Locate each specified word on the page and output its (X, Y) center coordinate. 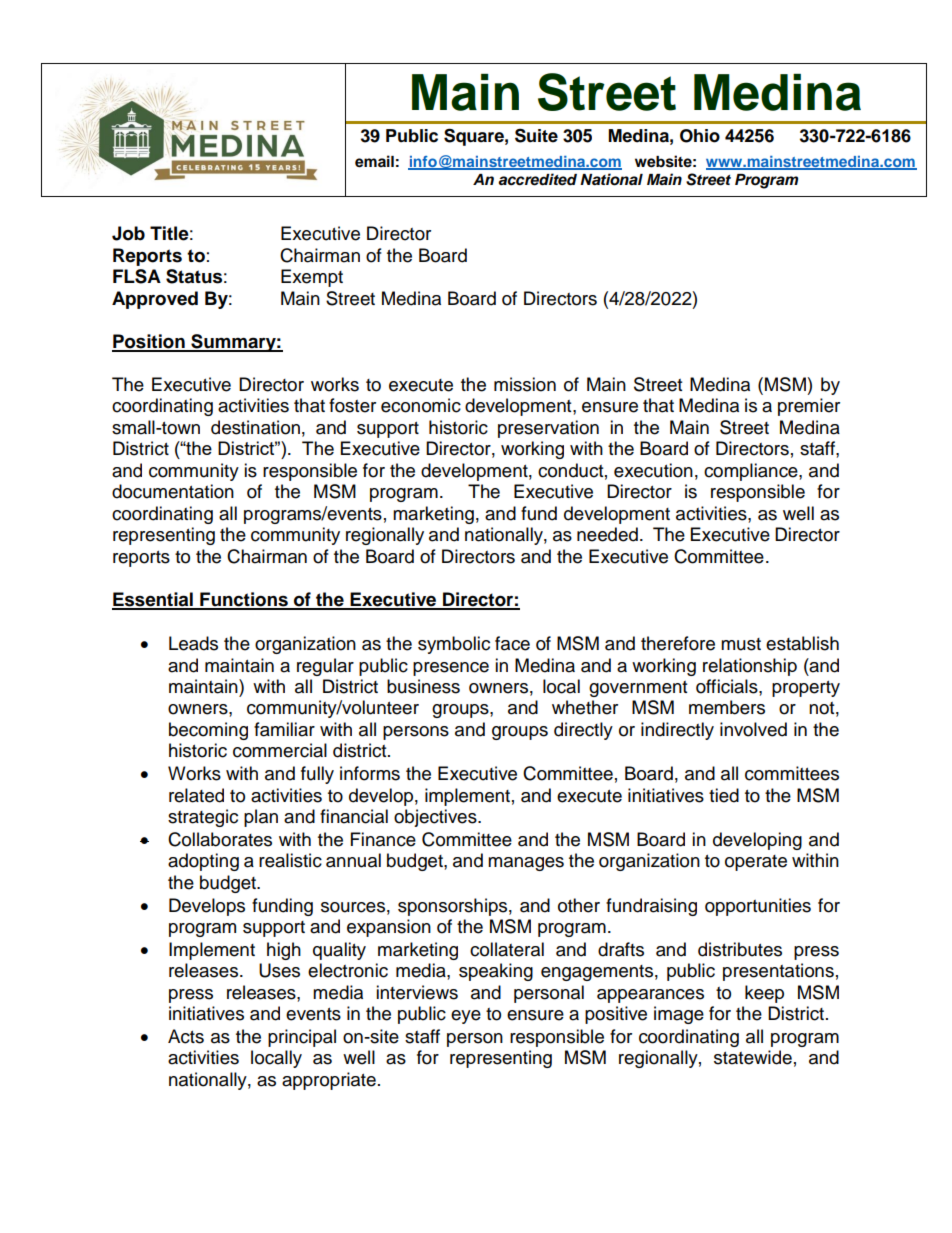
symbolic (454, 645)
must (741, 644)
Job (128, 233)
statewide (753, 1057)
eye (466, 1017)
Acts (186, 1036)
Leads (193, 643)
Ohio (700, 136)
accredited (537, 179)
